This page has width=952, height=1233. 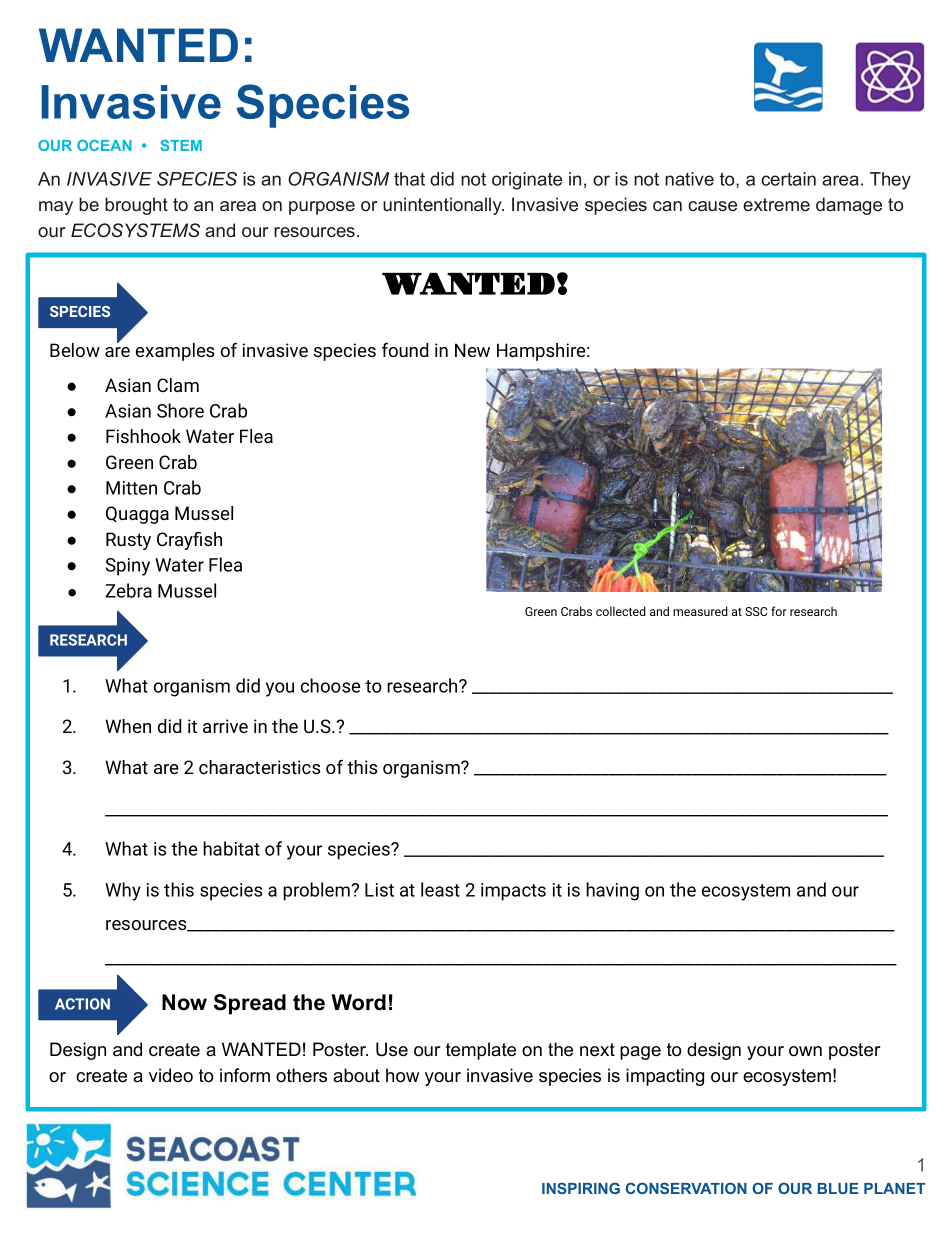 I want to click on When, so click(x=128, y=726).
